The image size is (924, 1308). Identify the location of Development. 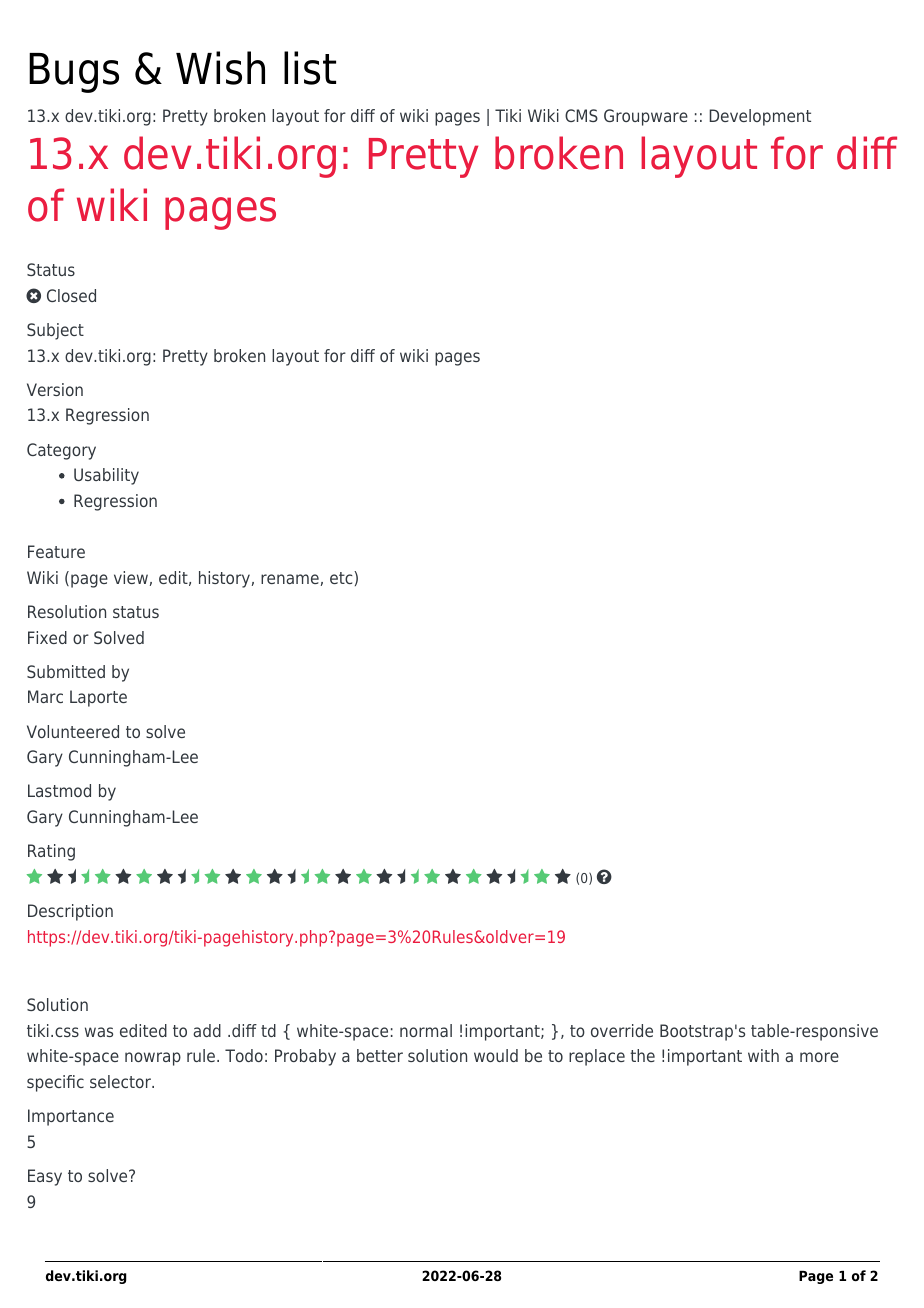
(760, 117).
